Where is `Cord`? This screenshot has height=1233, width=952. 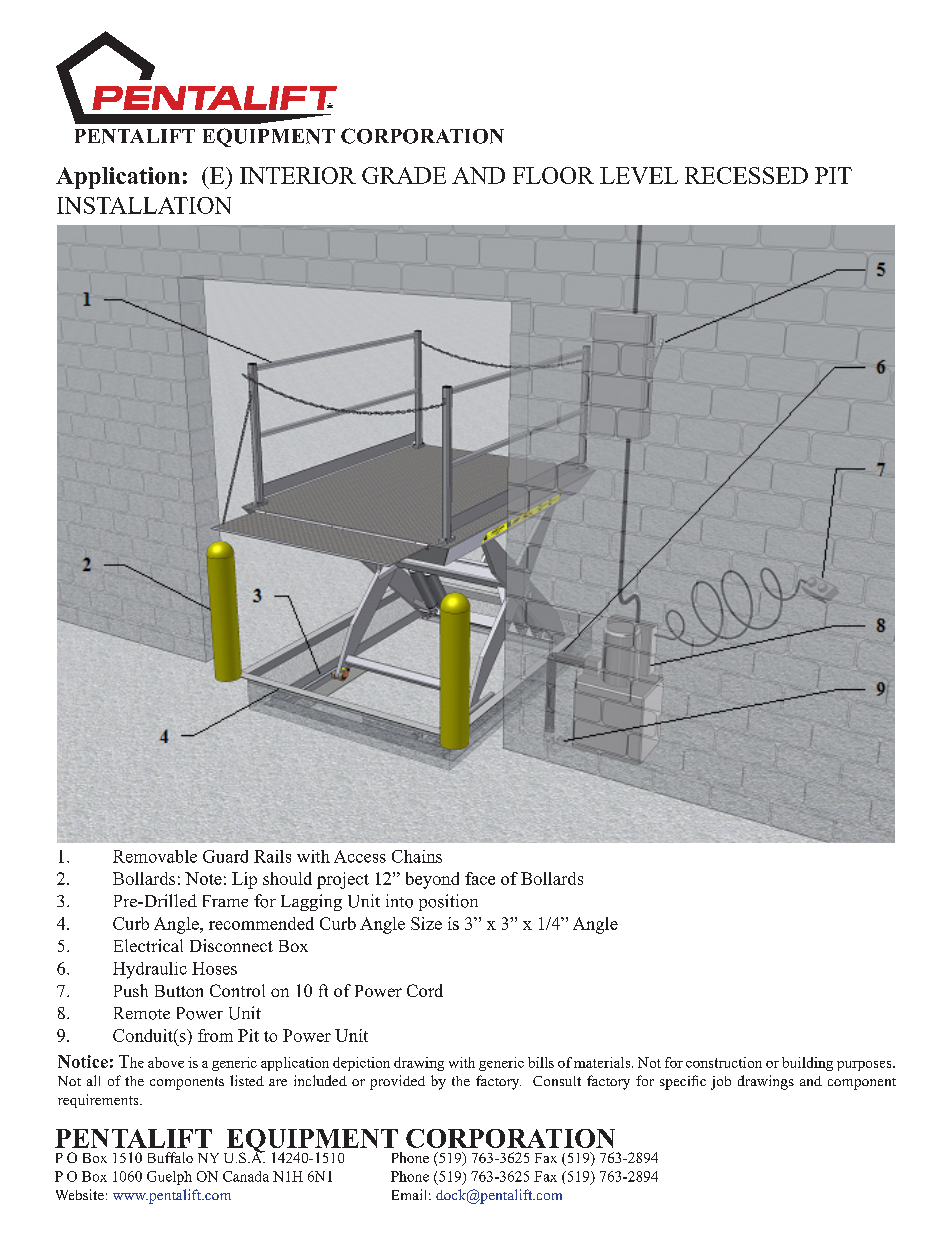 Cord is located at coordinates (425, 990).
